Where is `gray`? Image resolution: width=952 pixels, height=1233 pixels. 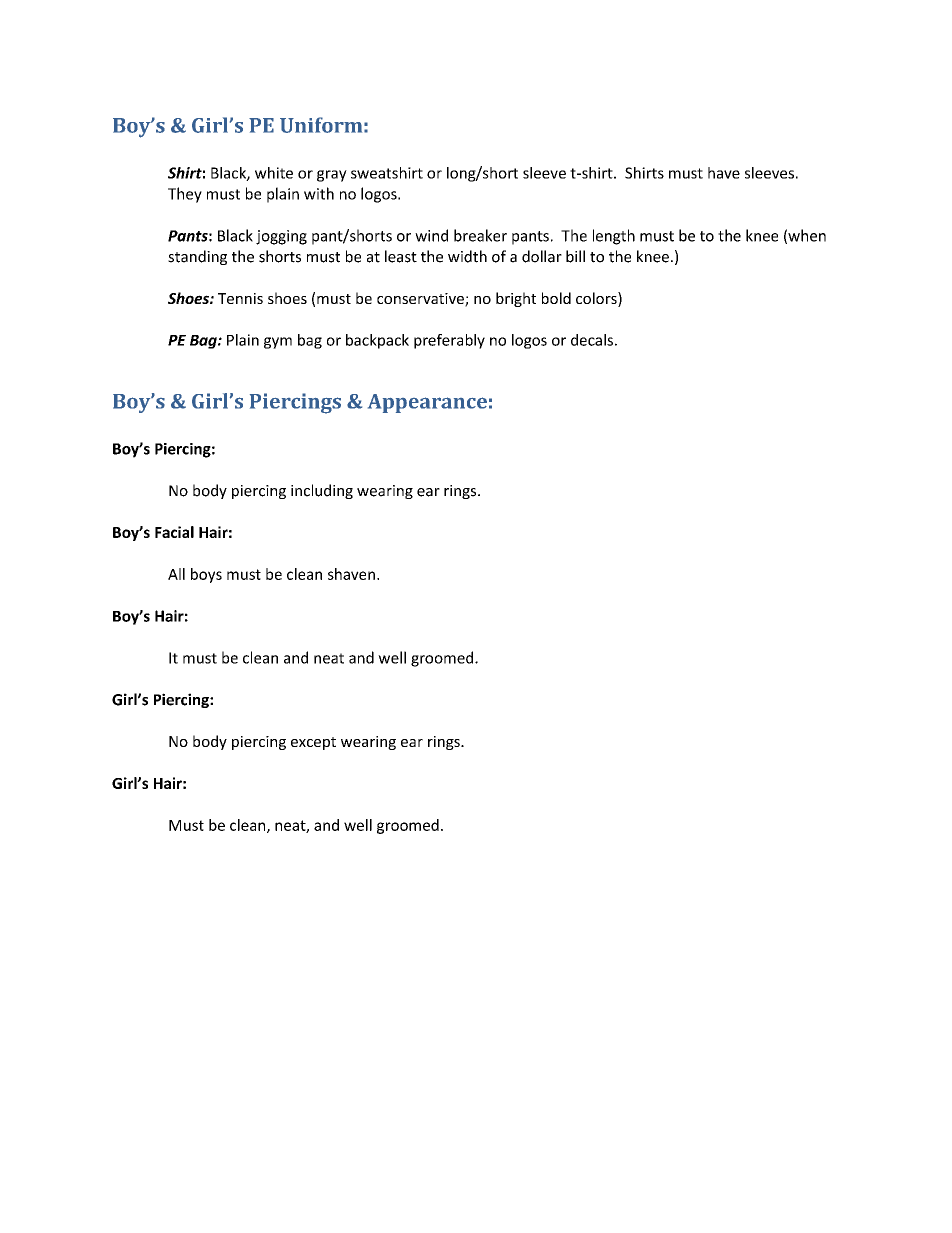
gray is located at coordinates (332, 176).
